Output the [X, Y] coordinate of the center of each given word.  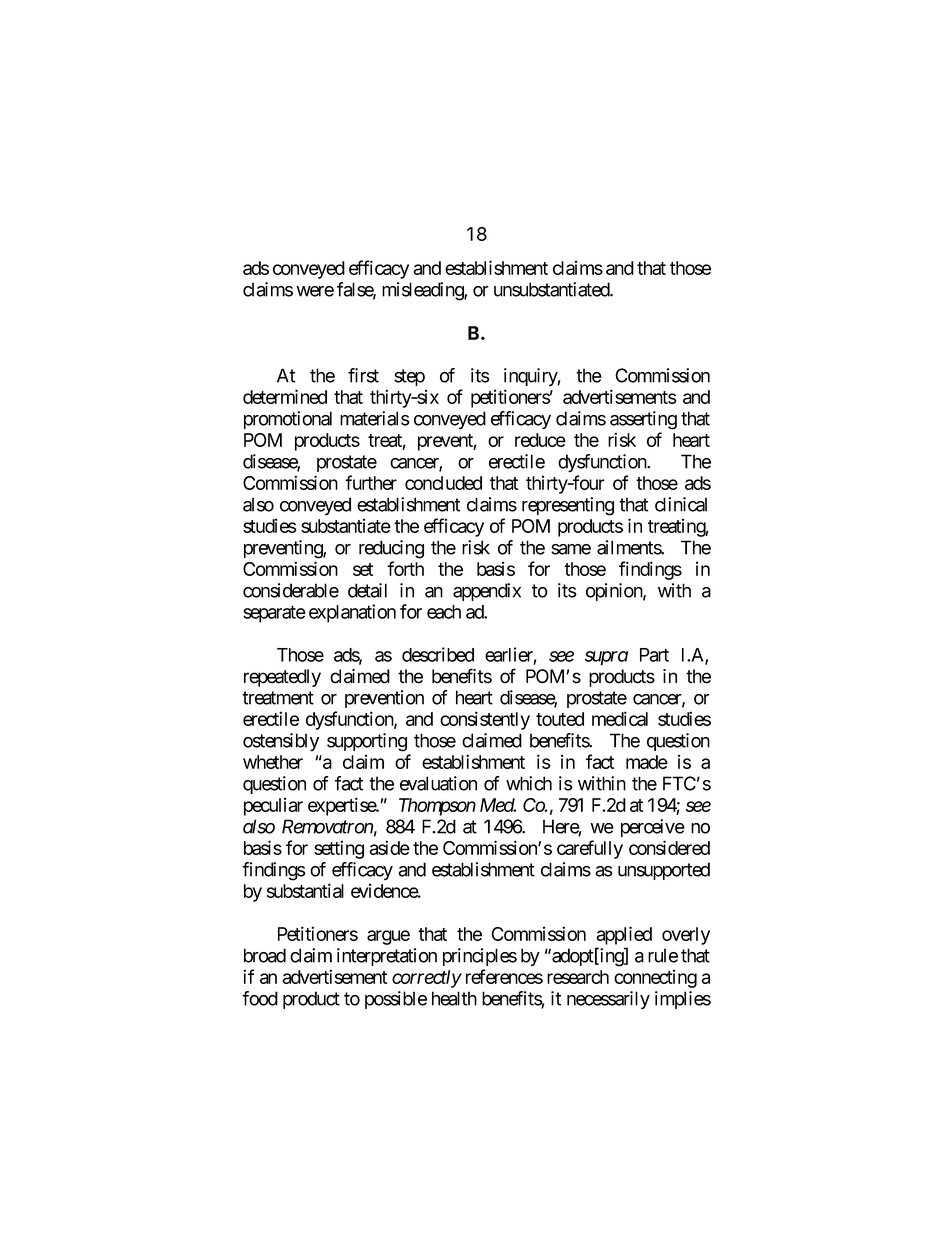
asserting [643, 420]
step [409, 377]
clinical [681, 504]
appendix [487, 592]
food [260, 998]
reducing [391, 549]
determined [285, 396]
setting [339, 849]
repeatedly [282, 678]
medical [620, 718]
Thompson [437, 807]
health [454, 998]
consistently [485, 720]
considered [669, 847]
